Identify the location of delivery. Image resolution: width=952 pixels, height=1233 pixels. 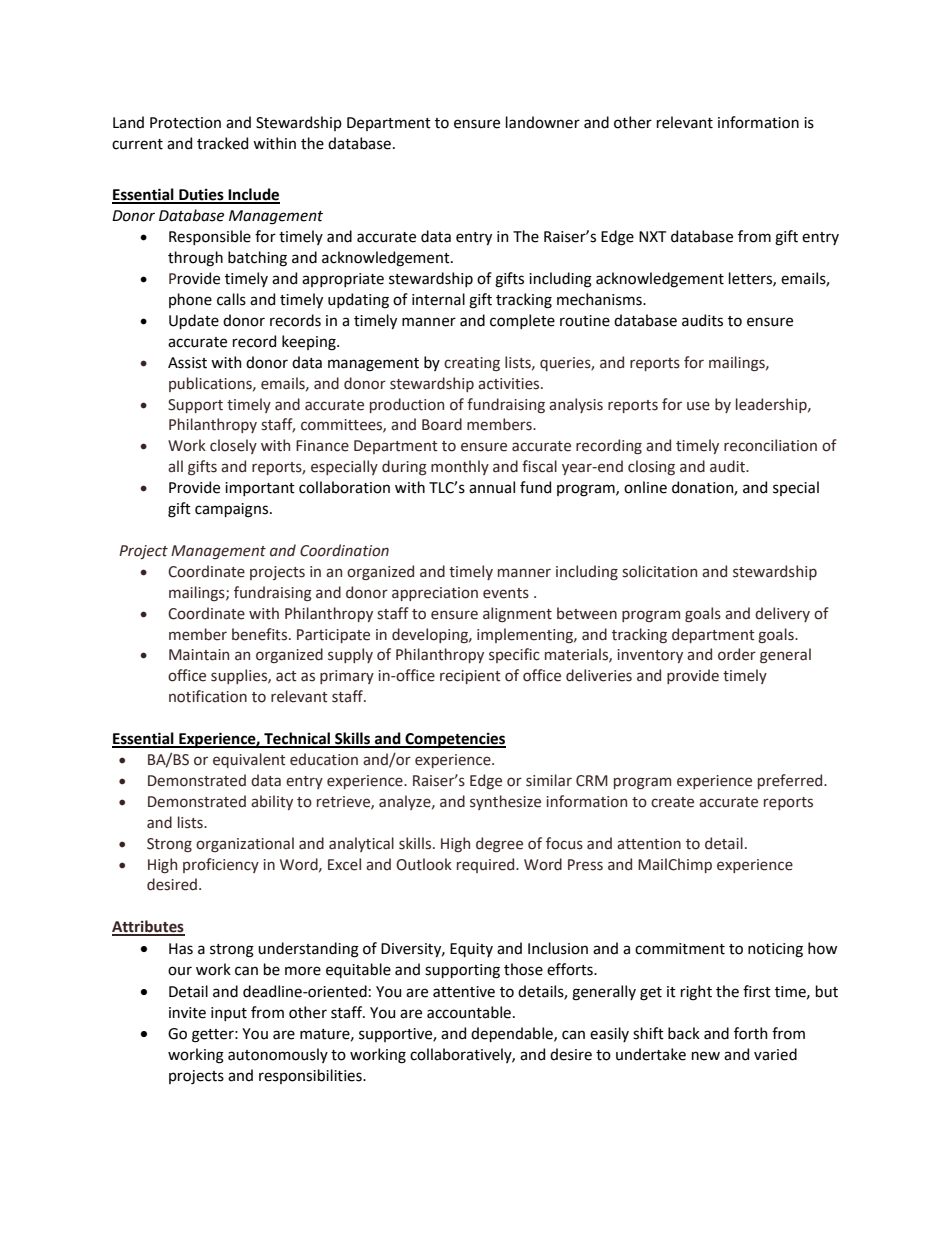
(782, 614).
